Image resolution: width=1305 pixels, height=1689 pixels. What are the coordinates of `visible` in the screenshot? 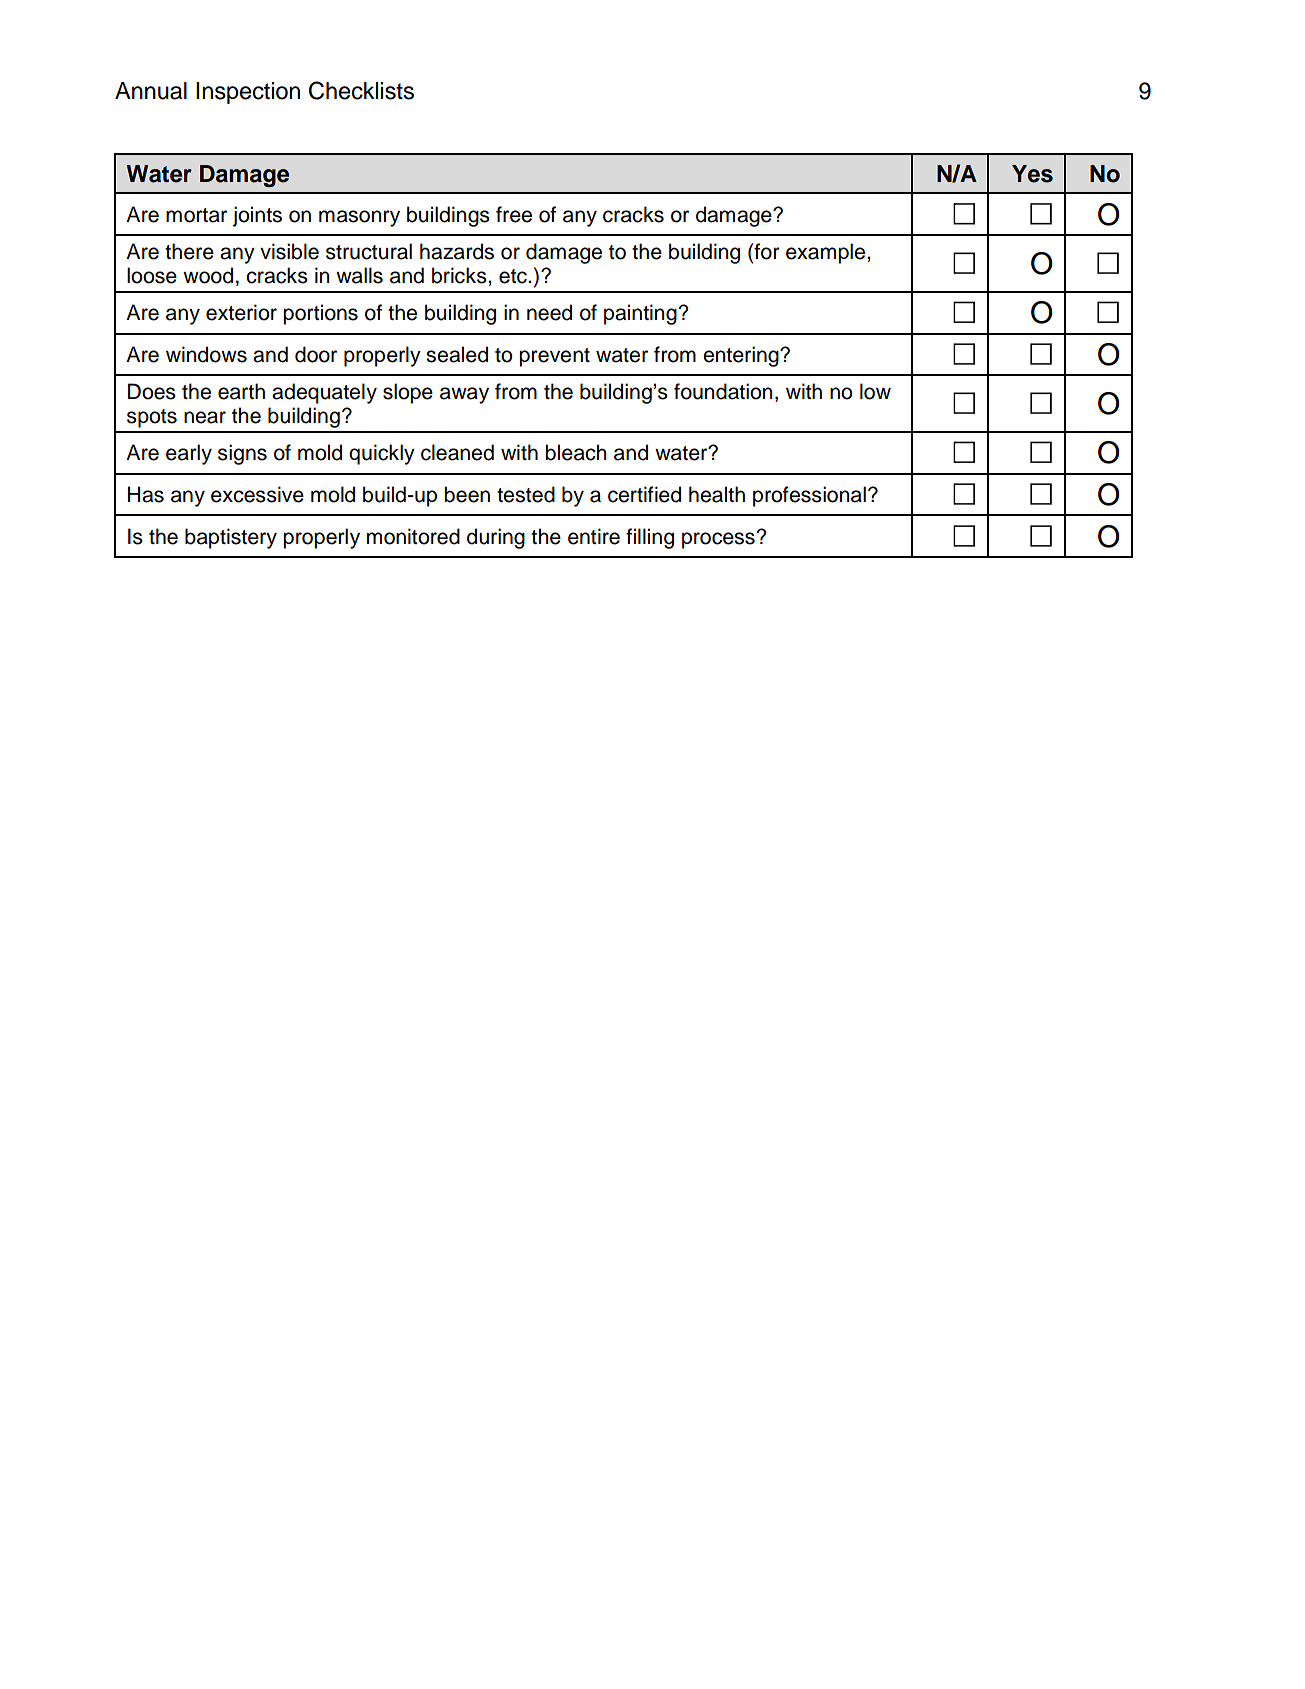 It's located at (289, 251).
